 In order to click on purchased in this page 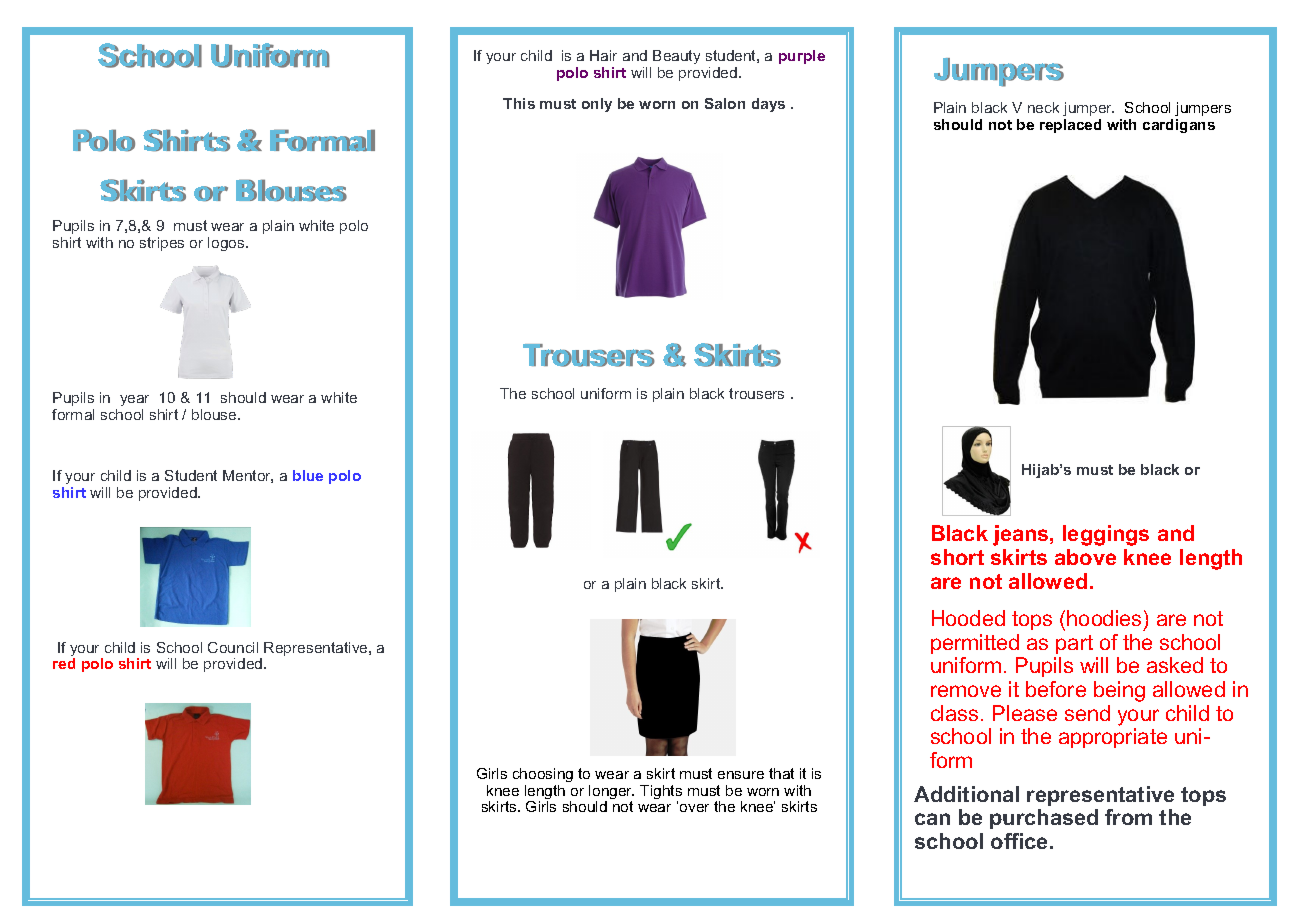, I will do `click(1044, 819)`.
